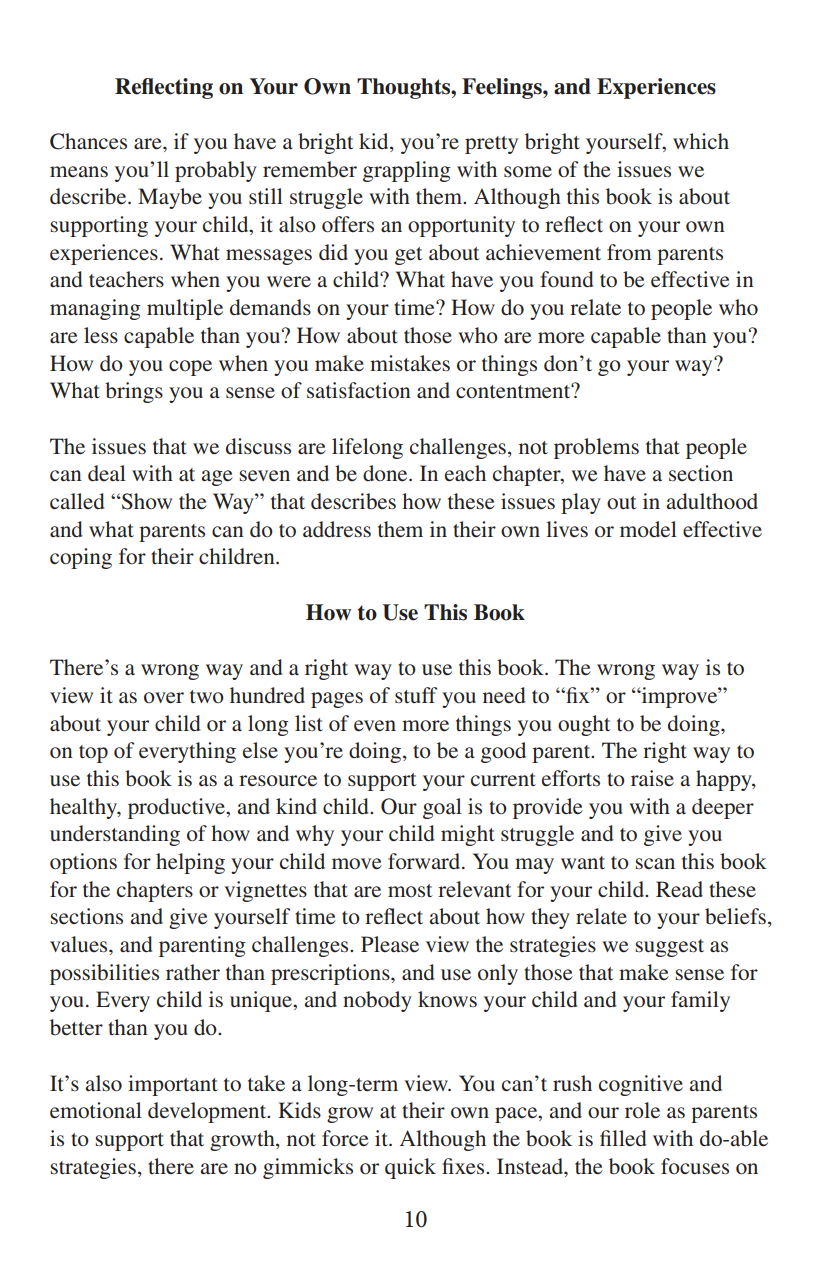 Image resolution: width=831 pixels, height=1284 pixels. Describe the element at coordinates (407, 171) in the document. I see `grappling` at that location.
